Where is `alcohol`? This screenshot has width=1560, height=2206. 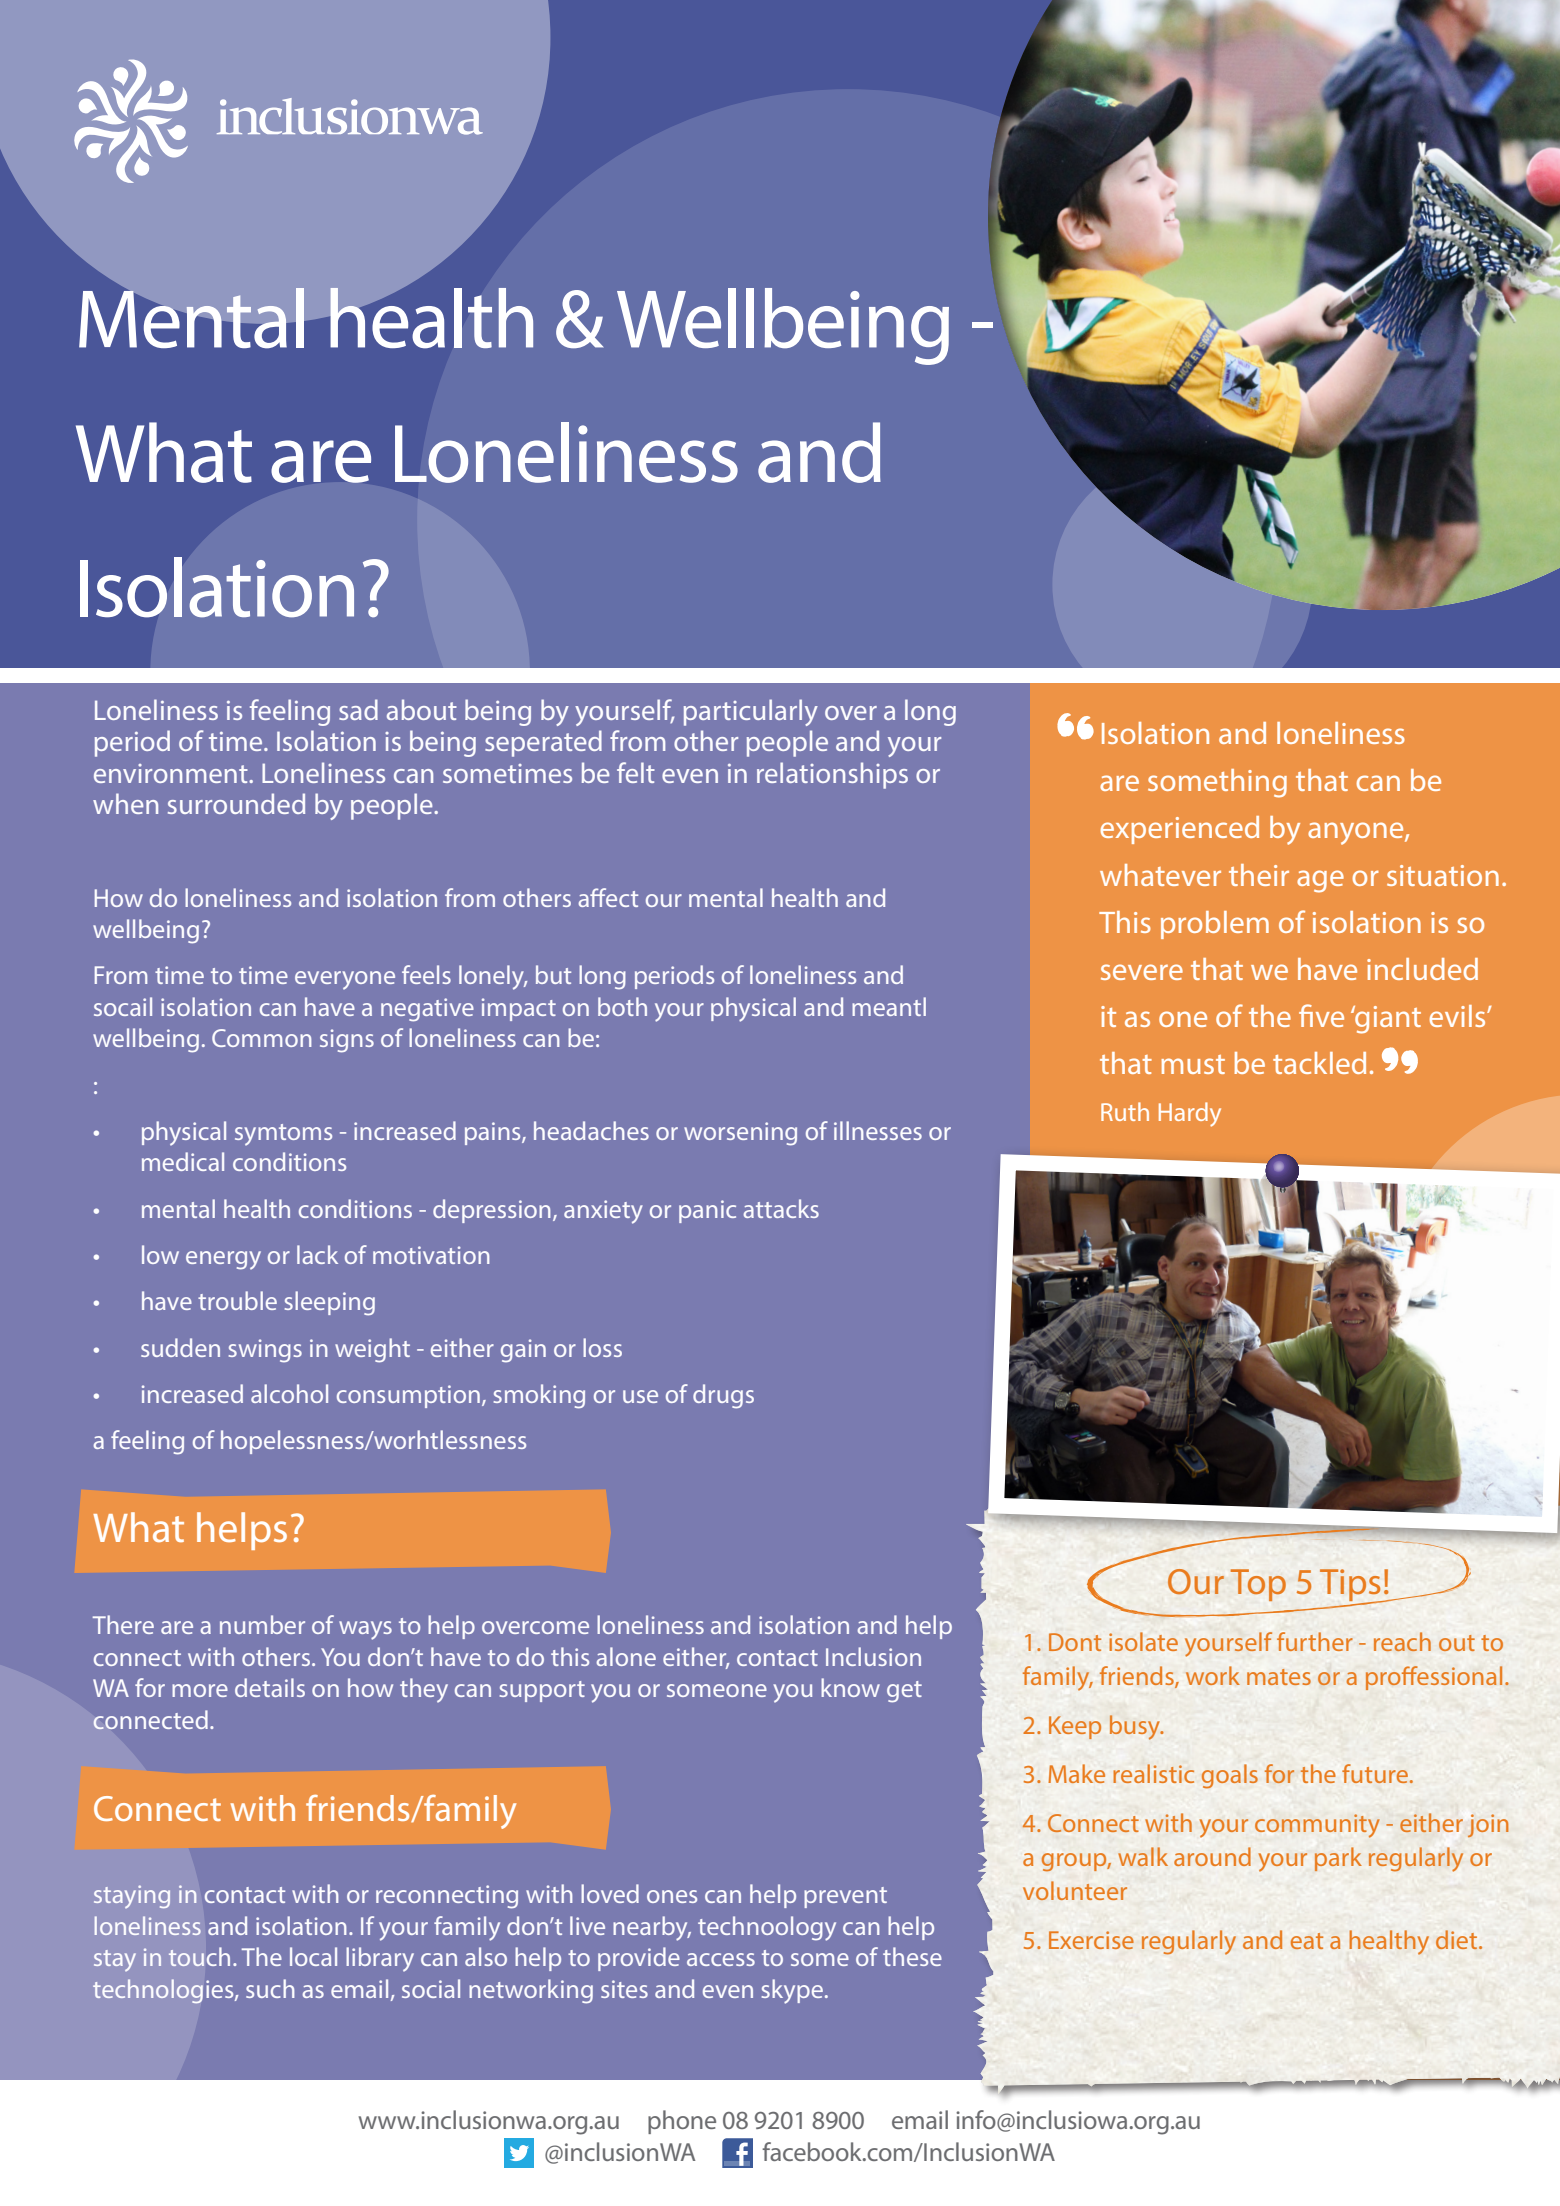 alcohol is located at coordinates (289, 1393).
